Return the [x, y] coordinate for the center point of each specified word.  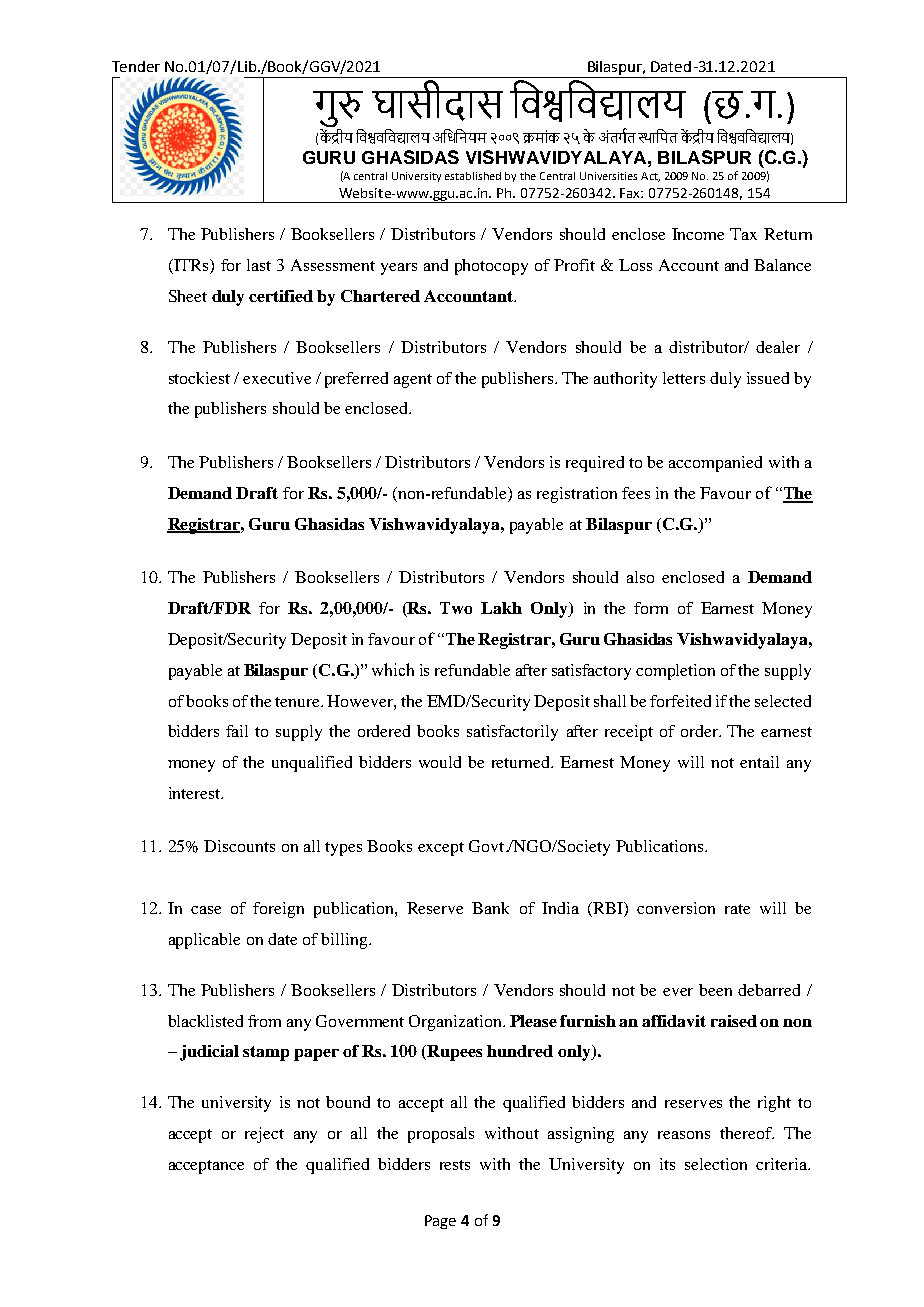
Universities [608, 176]
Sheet [188, 296]
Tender [136, 66]
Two [456, 608]
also [640, 577]
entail [759, 762]
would [440, 762]
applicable [204, 941]
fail [237, 731]
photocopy [491, 267]
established [473, 176]
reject [264, 1135]
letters [684, 378]
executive [277, 378]
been [715, 990]
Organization [456, 1023]
